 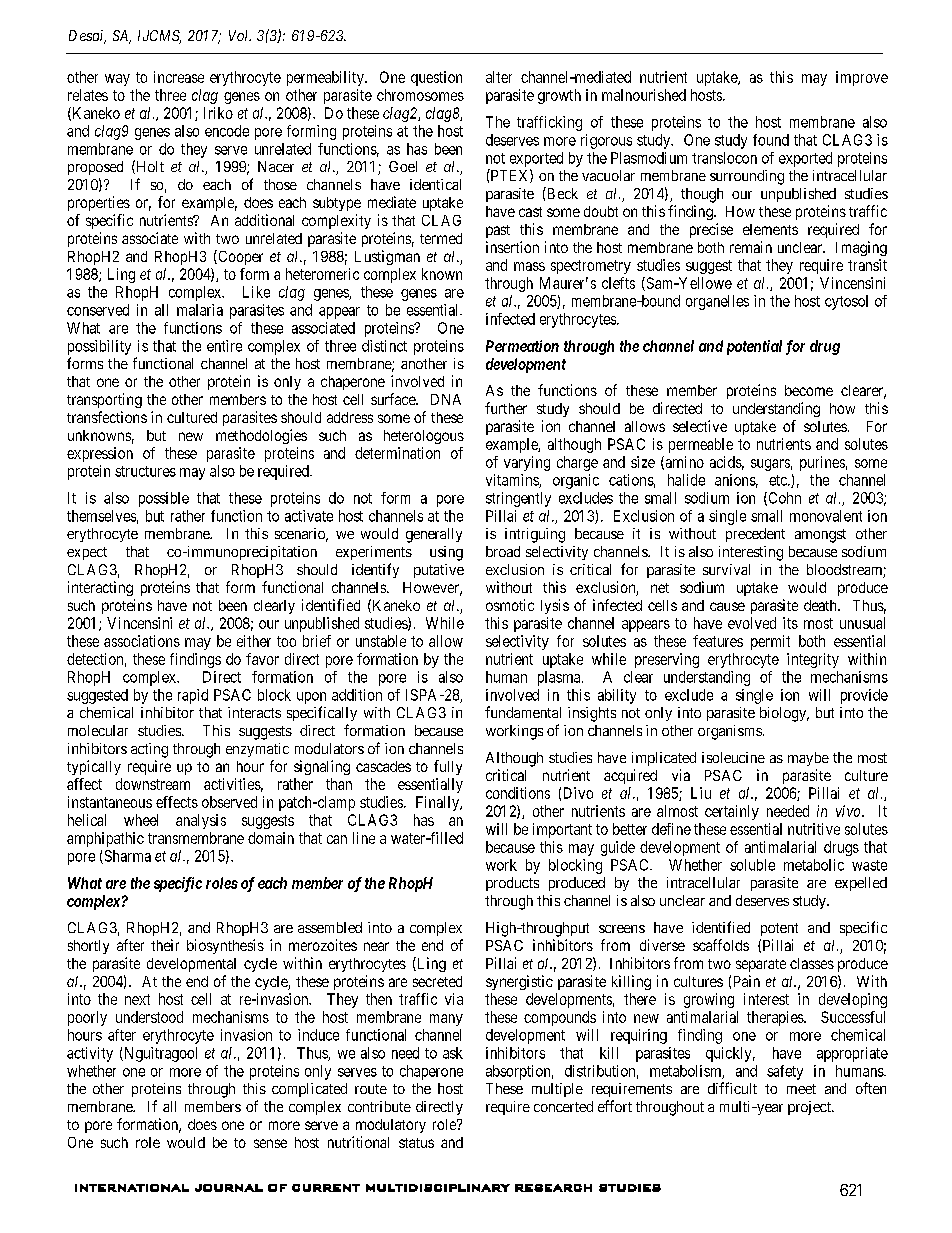 What do you see at coordinates (790, 623) in the screenshot?
I see `its` at bounding box center [790, 623].
